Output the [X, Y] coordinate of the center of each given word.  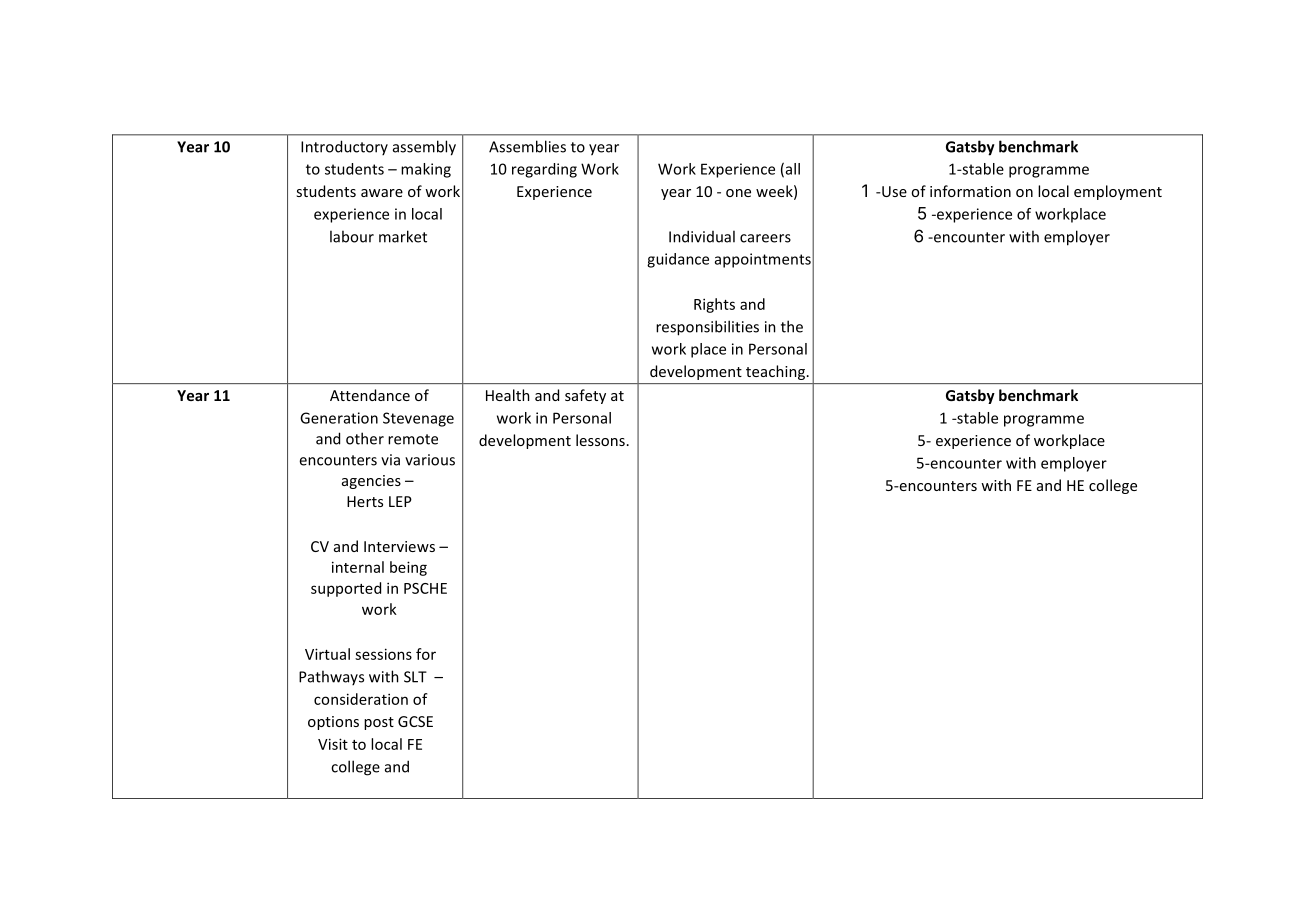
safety [585, 396]
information [970, 191]
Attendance [370, 395]
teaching [775, 372]
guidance [678, 260]
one [738, 193]
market [403, 236]
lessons [600, 440]
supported [346, 589]
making [426, 170]
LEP [400, 501]
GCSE [415, 721]
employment [1118, 192]
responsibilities [707, 328]
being [408, 568]
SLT [415, 677]
